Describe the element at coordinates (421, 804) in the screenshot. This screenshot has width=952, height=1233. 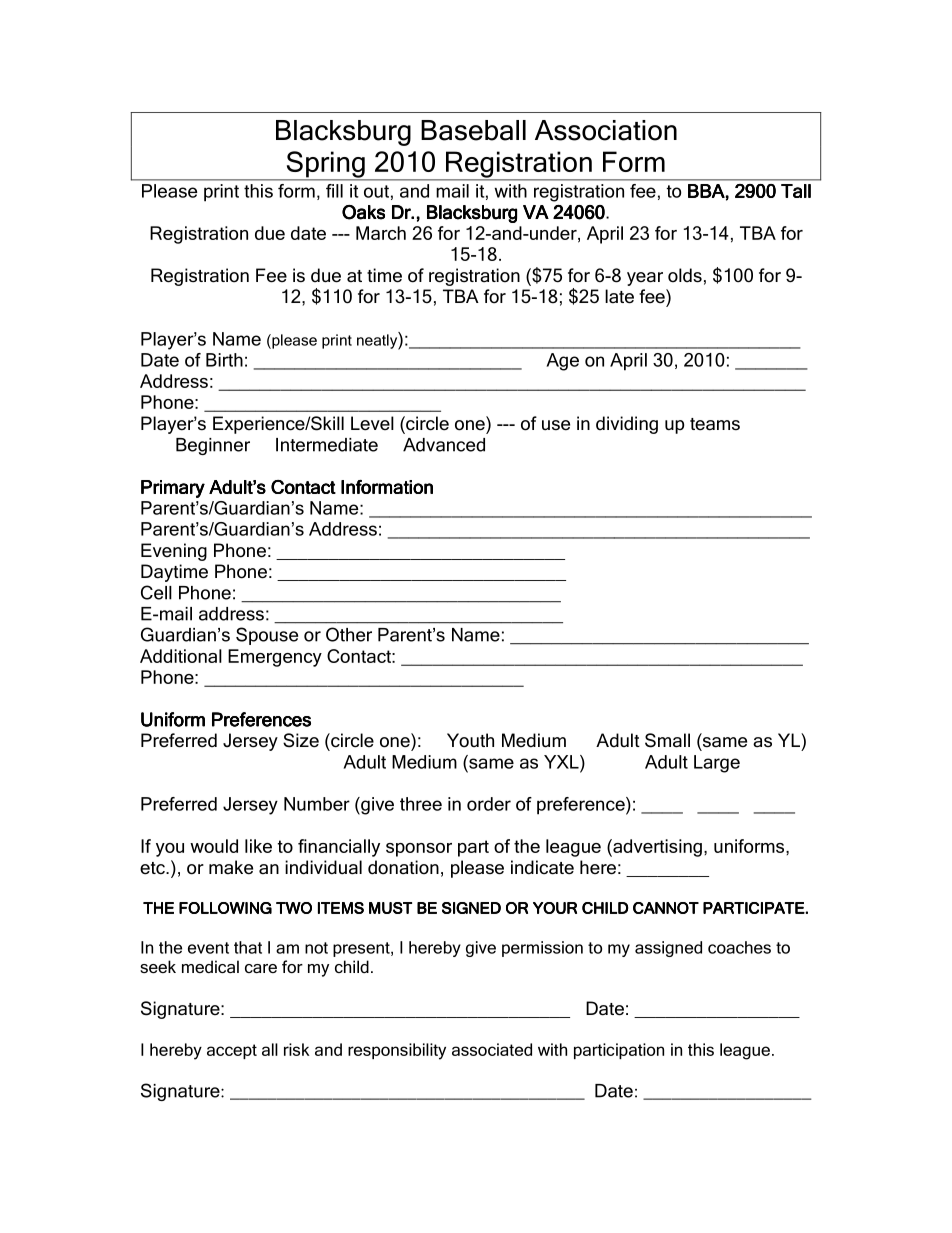
I see `three` at that location.
